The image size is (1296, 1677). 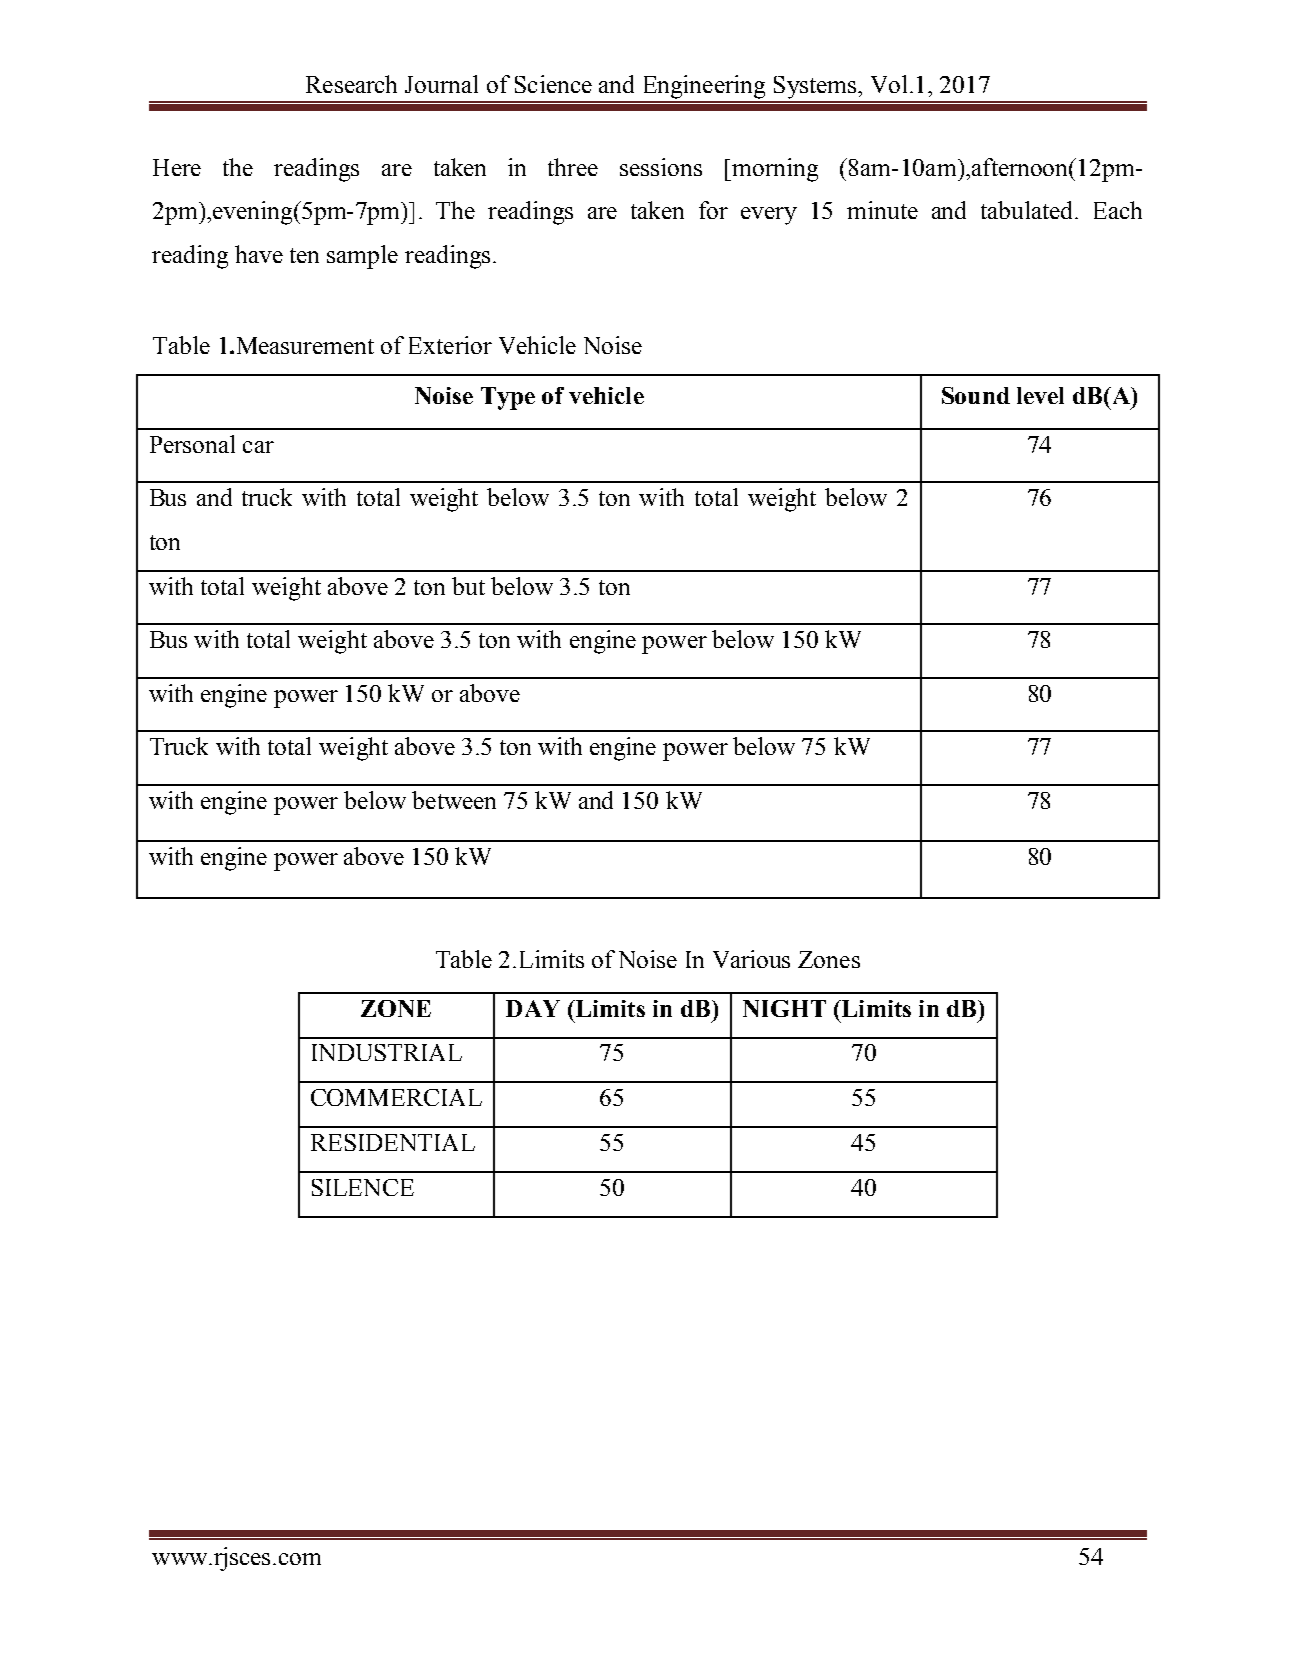 What do you see at coordinates (258, 447) in the image?
I see `car` at bounding box center [258, 447].
